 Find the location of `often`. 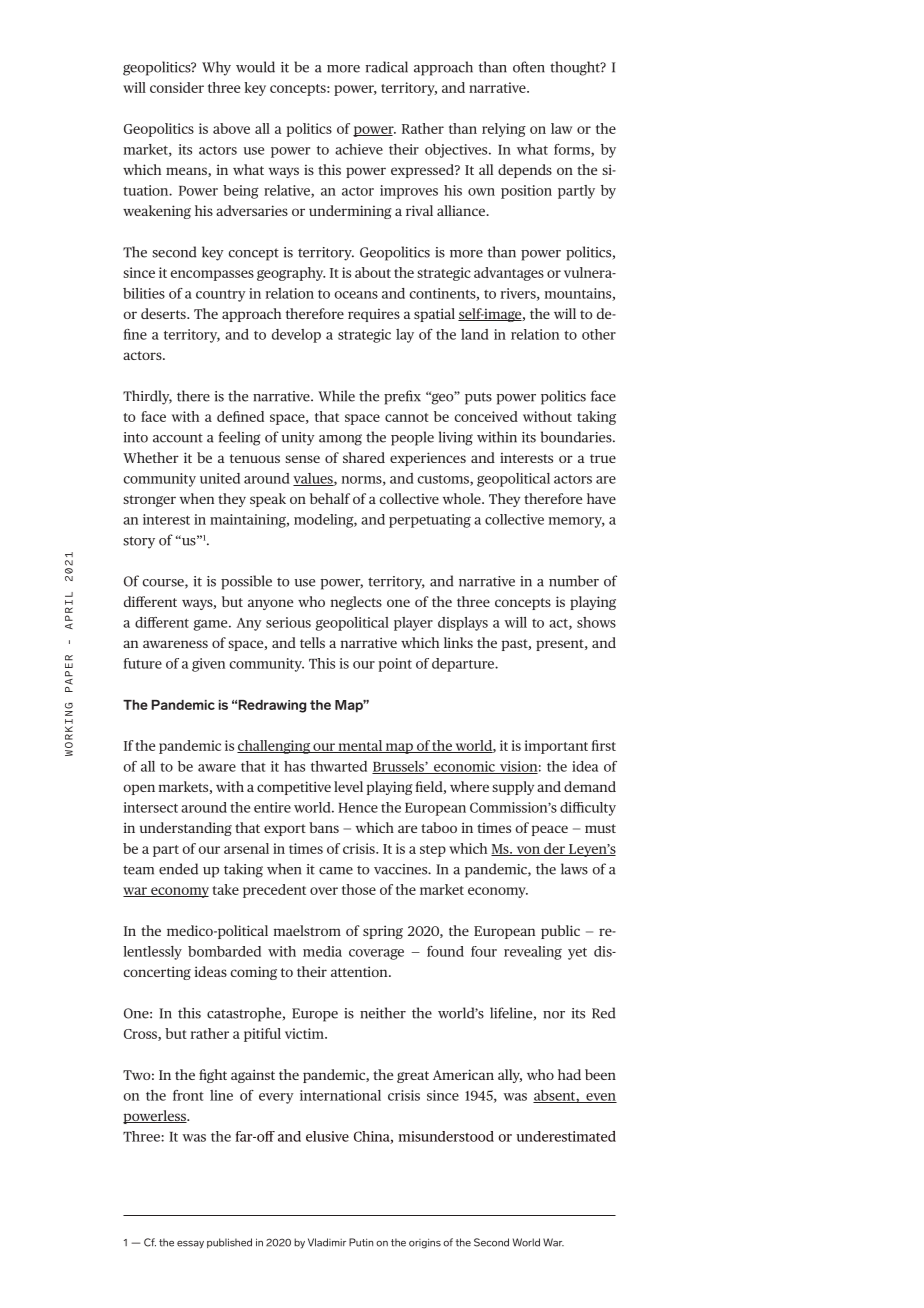

often is located at coordinates (529, 67).
